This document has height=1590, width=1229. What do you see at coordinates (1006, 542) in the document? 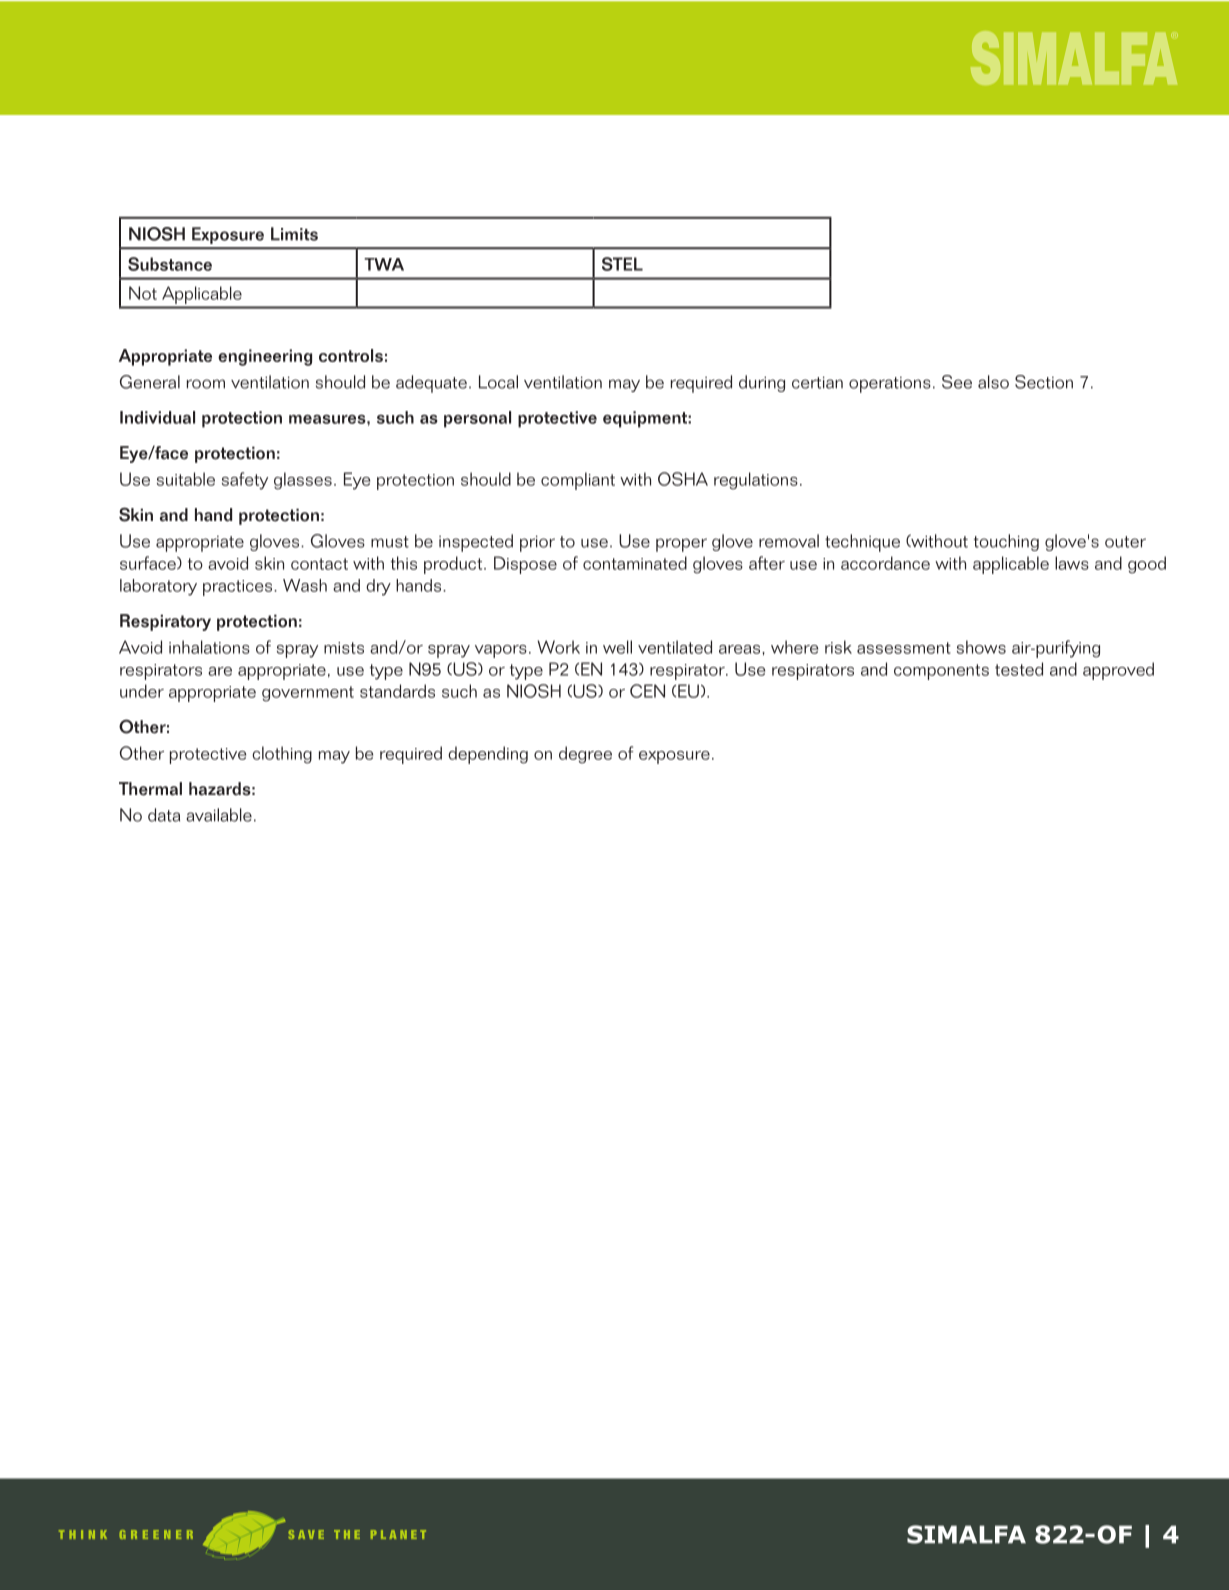
I see `touching` at bounding box center [1006, 542].
